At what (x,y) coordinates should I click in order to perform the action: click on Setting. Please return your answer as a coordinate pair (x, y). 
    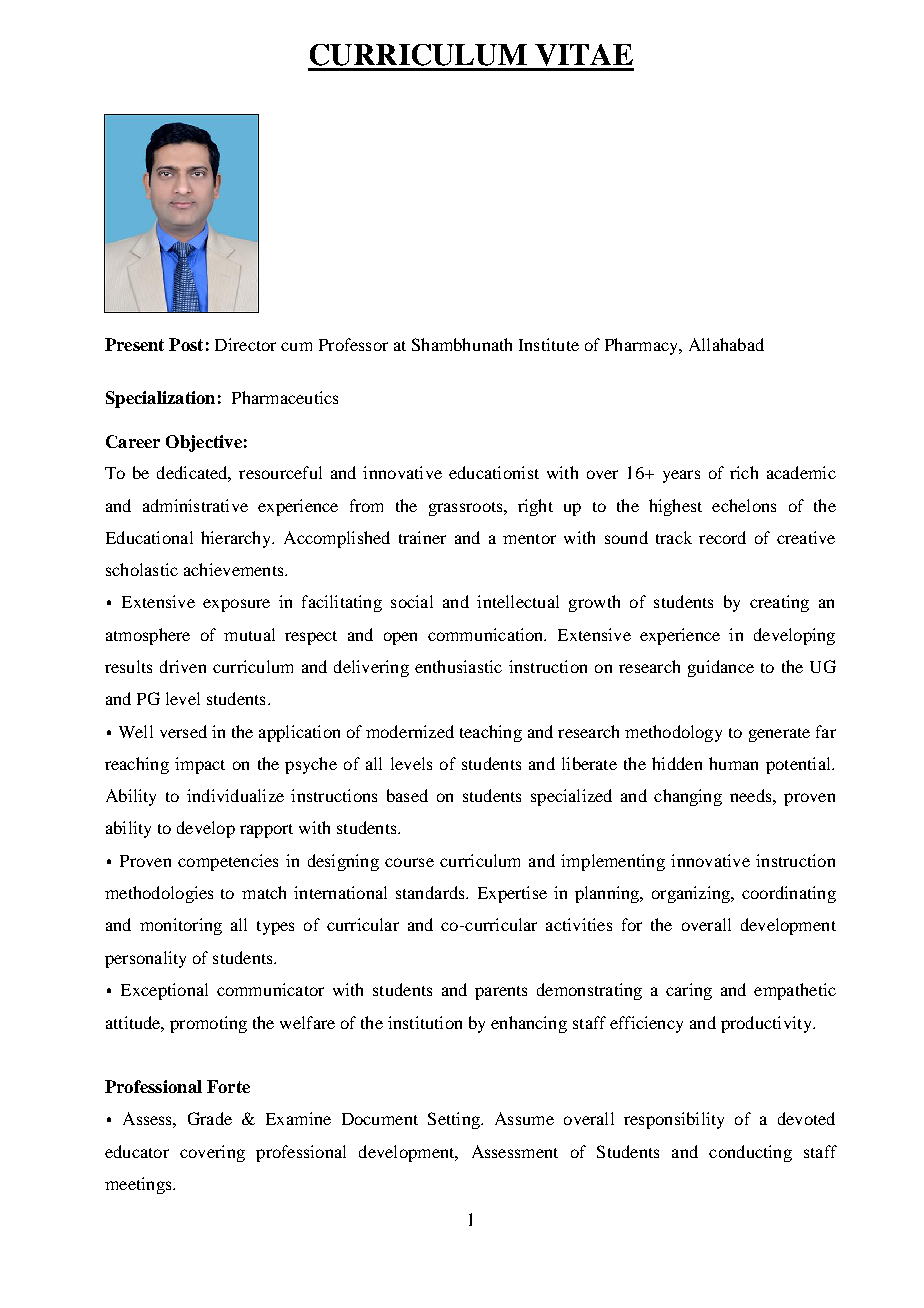
    Looking at the image, I should click on (455, 1120).
